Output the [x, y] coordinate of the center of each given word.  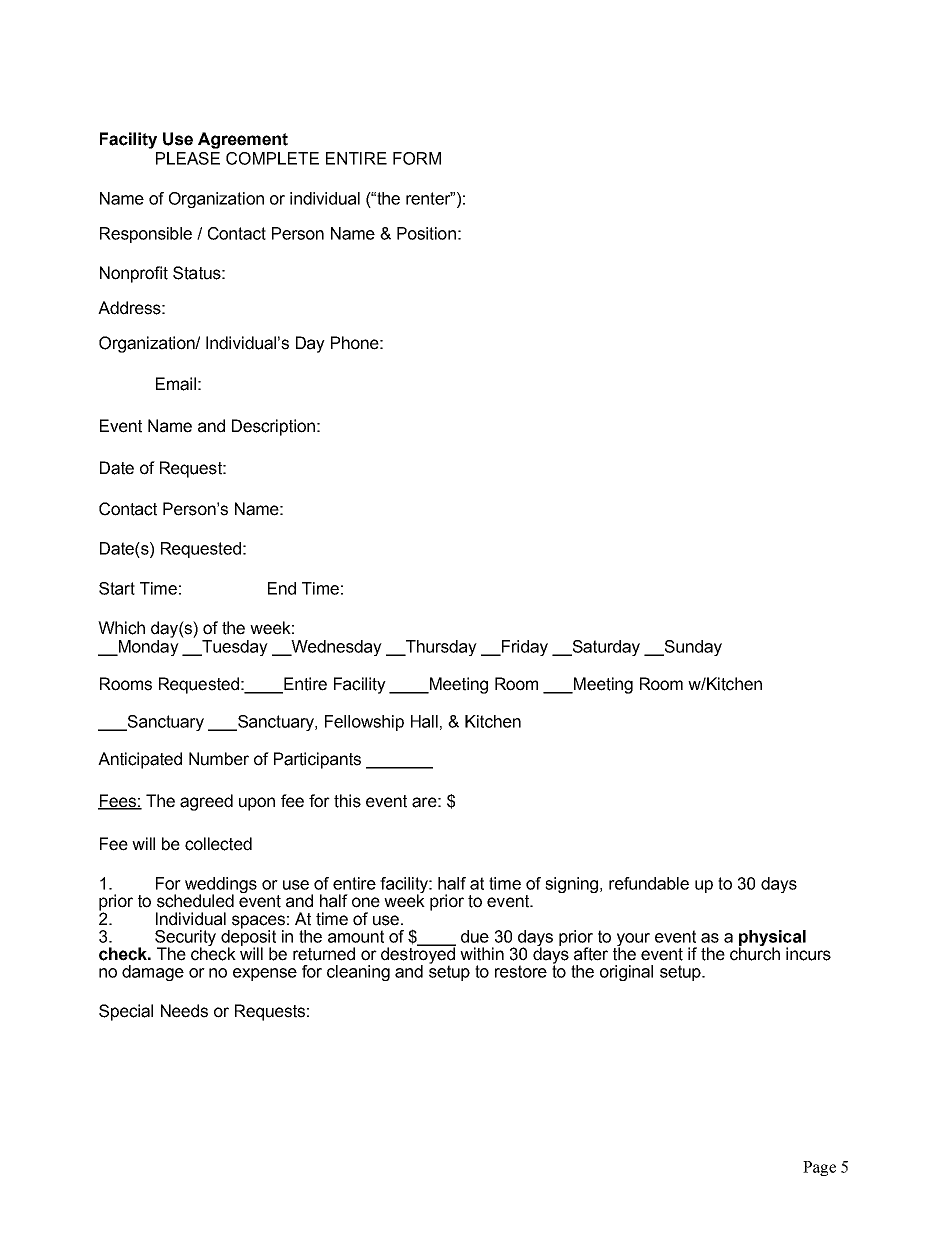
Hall [424, 721]
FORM [417, 158]
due [475, 936]
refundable [649, 883]
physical [772, 939]
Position [426, 233]
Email [176, 384]
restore [521, 971]
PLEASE [188, 158]
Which [121, 628]
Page [819, 1168]
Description [273, 427]
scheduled [195, 901]
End [282, 588]
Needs [184, 1011]
